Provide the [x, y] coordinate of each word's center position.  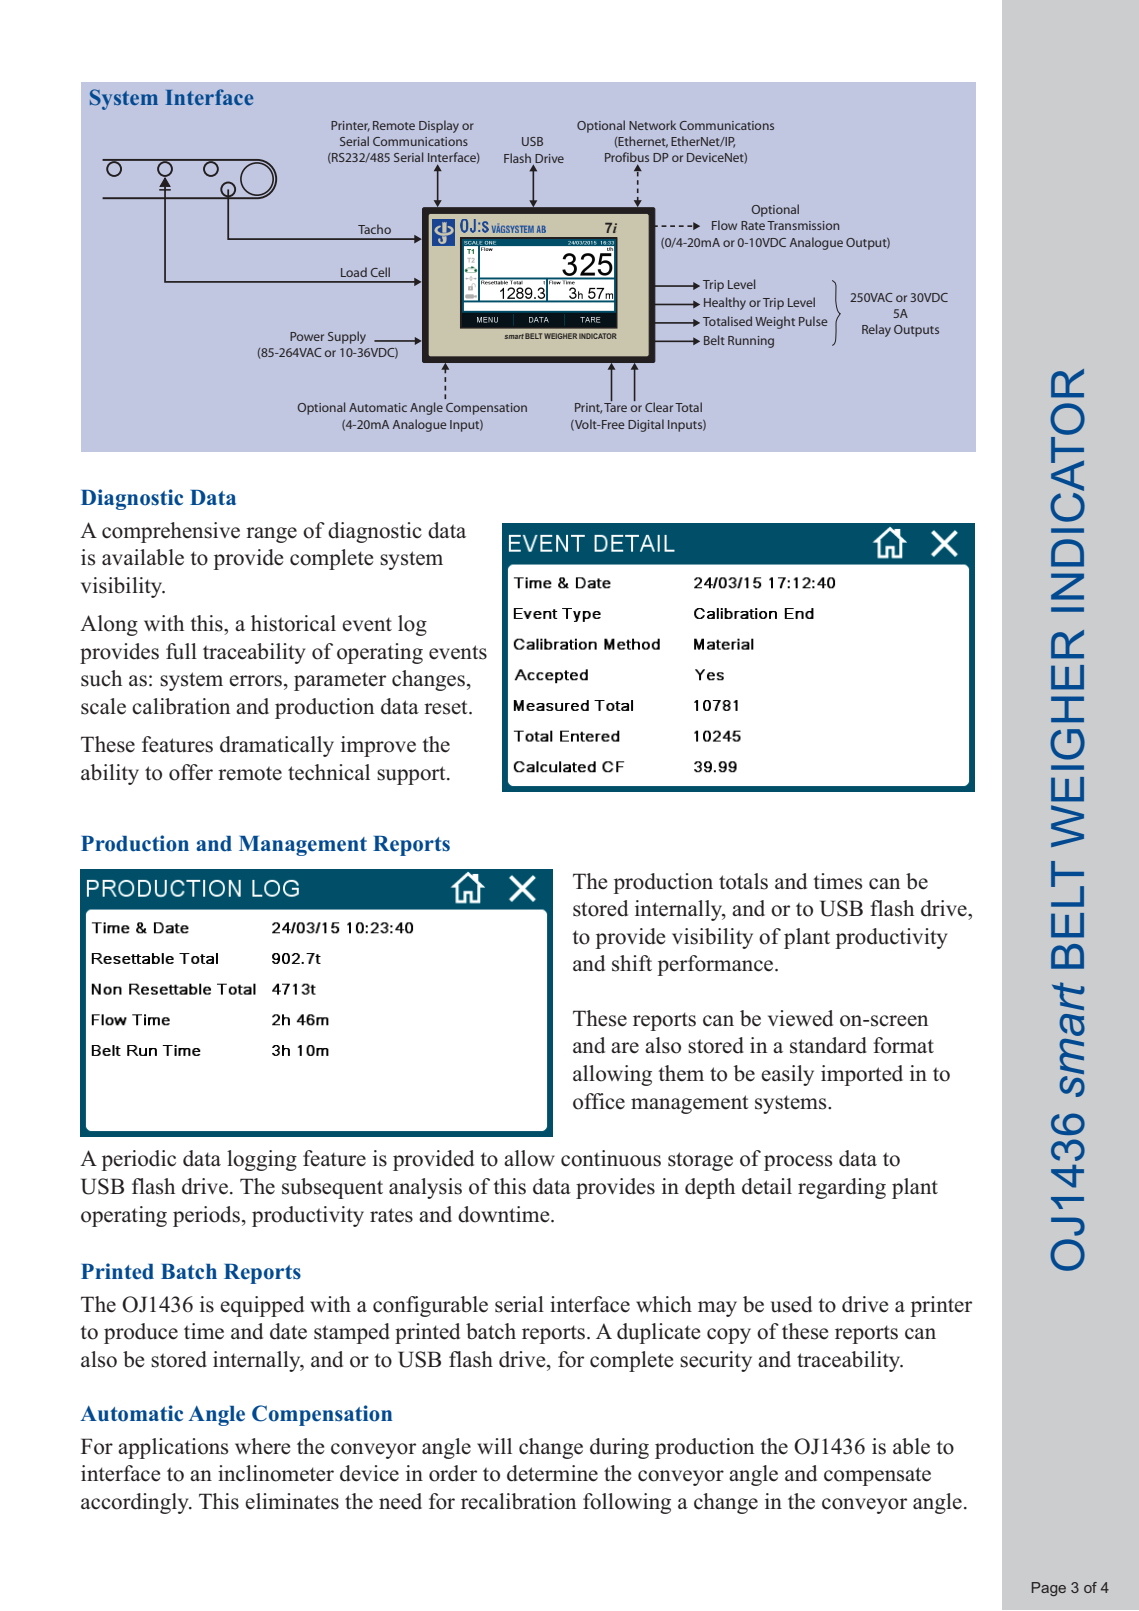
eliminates [292, 1501]
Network [652, 125]
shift [632, 963]
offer [191, 772]
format [903, 1045]
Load [354, 272]
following [627, 1503]
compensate [877, 1476]
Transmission [803, 225]
